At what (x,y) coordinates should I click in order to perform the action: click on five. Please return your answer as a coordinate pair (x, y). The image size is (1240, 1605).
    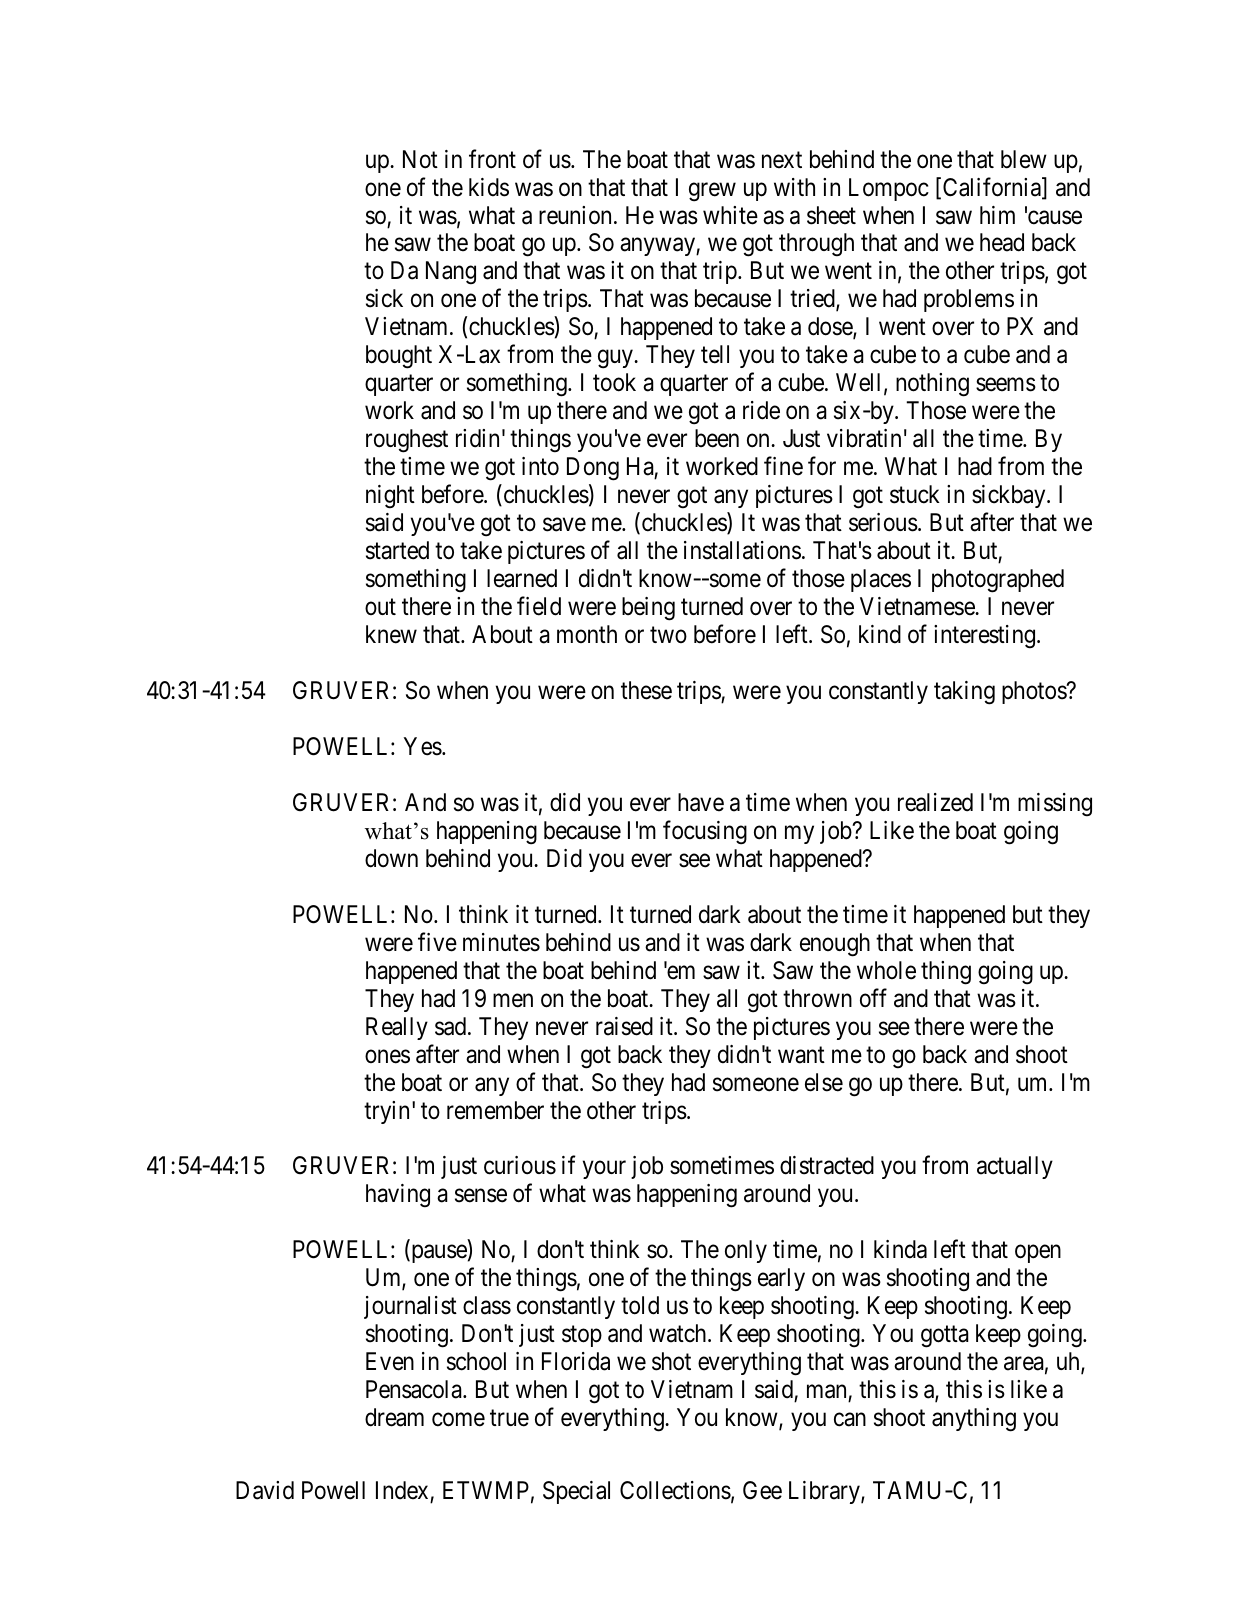
    Looking at the image, I should click on (437, 942).
